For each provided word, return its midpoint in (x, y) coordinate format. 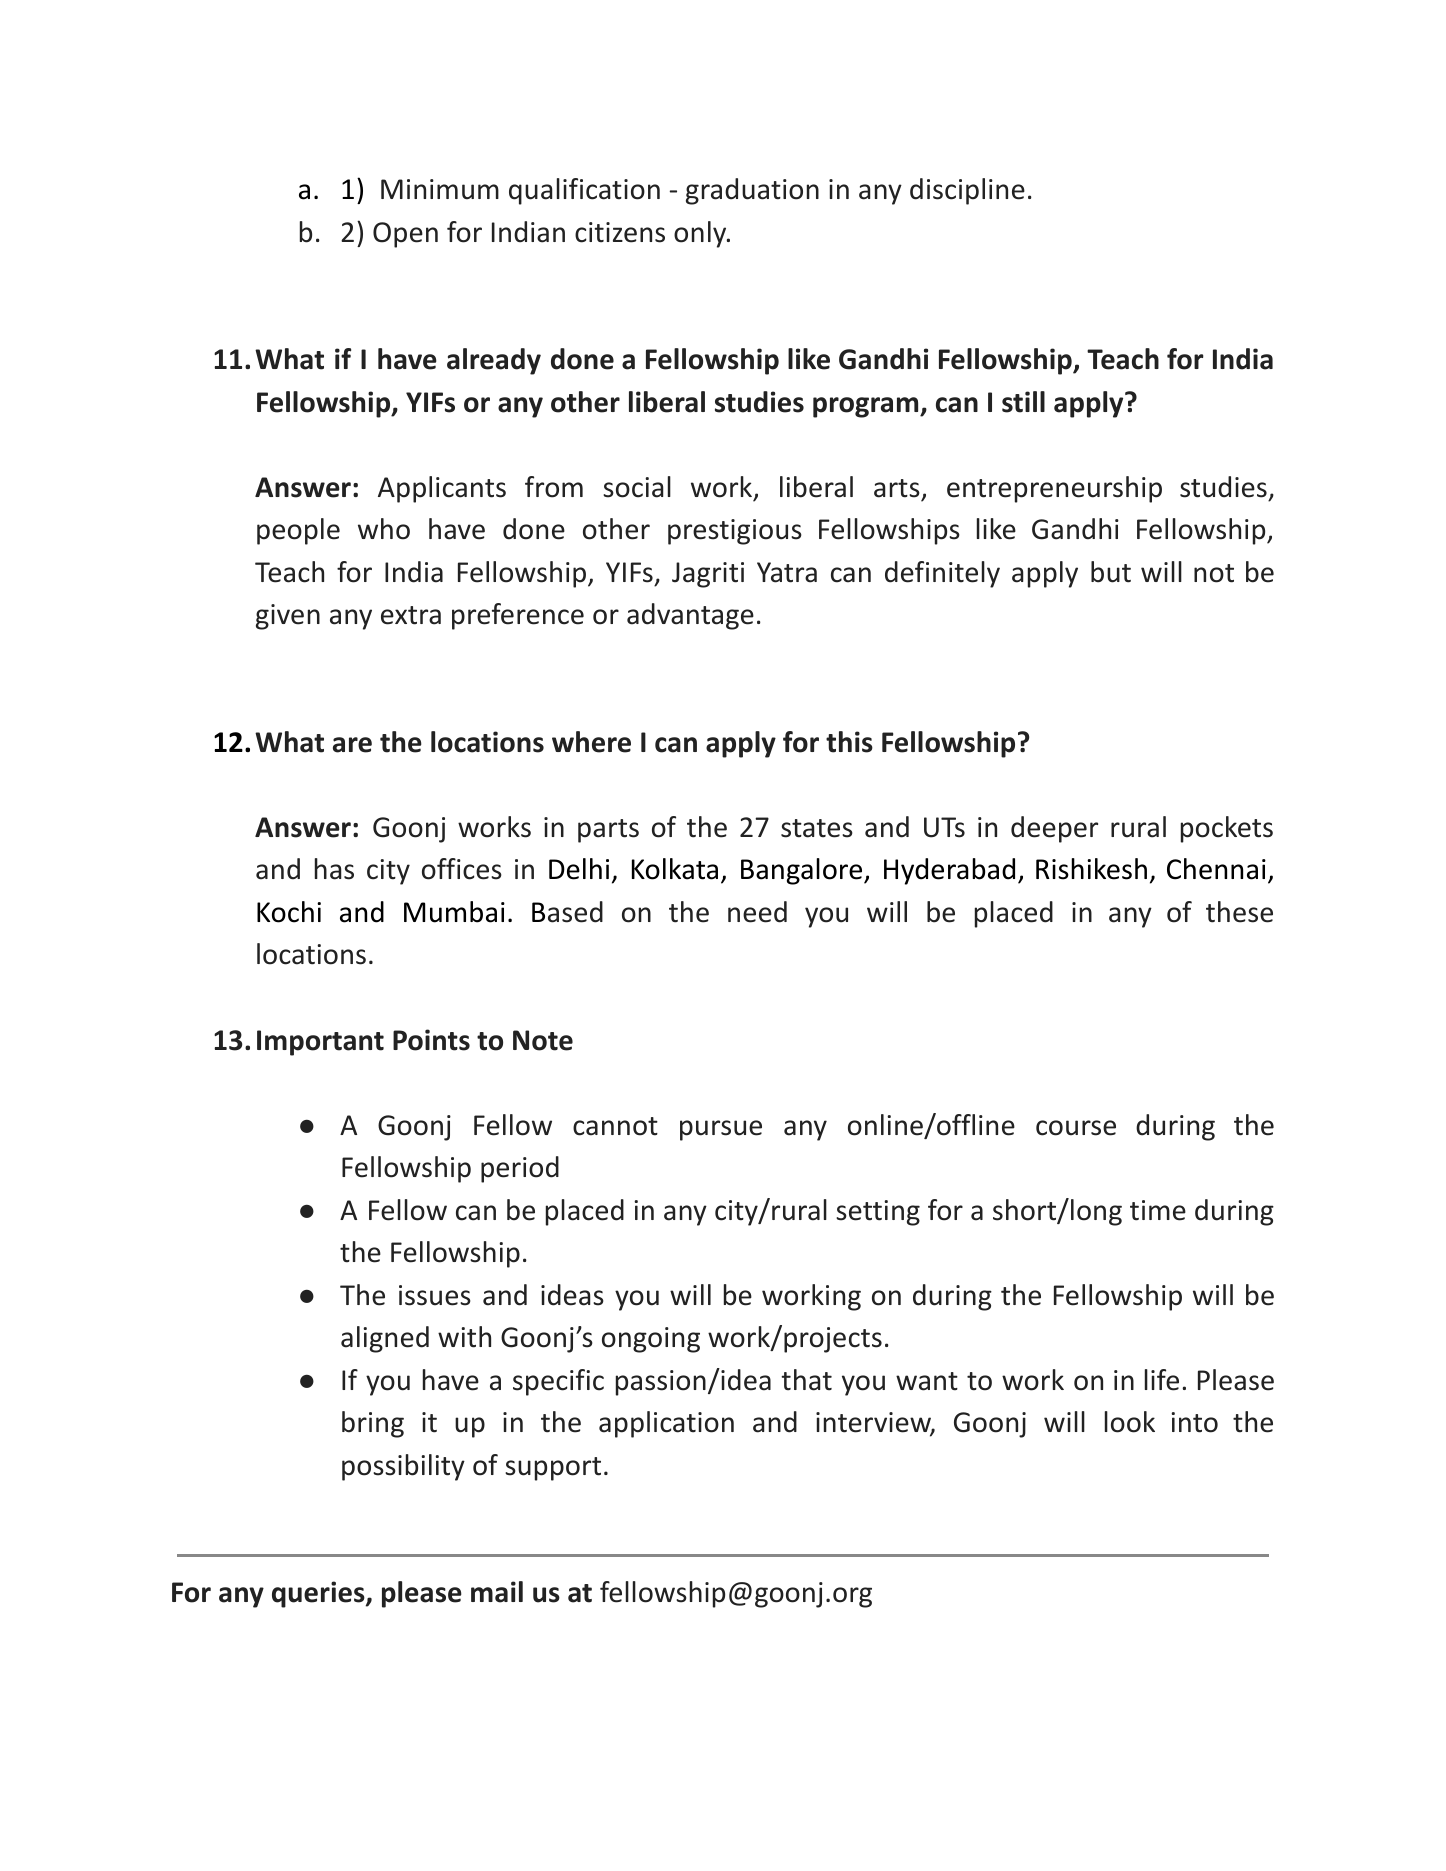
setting (878, 1213)
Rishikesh (1091, 869)
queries (319, 1594)
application (666, 1424)
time (1158, 1210)
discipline (967, 191)
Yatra (787, 572)
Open (405, 235)
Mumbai (454, 912)
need (757, 912)
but (1111, 572)
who (384, 529)
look (1130, 1422)
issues (435, 1295)
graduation (752, 191)
